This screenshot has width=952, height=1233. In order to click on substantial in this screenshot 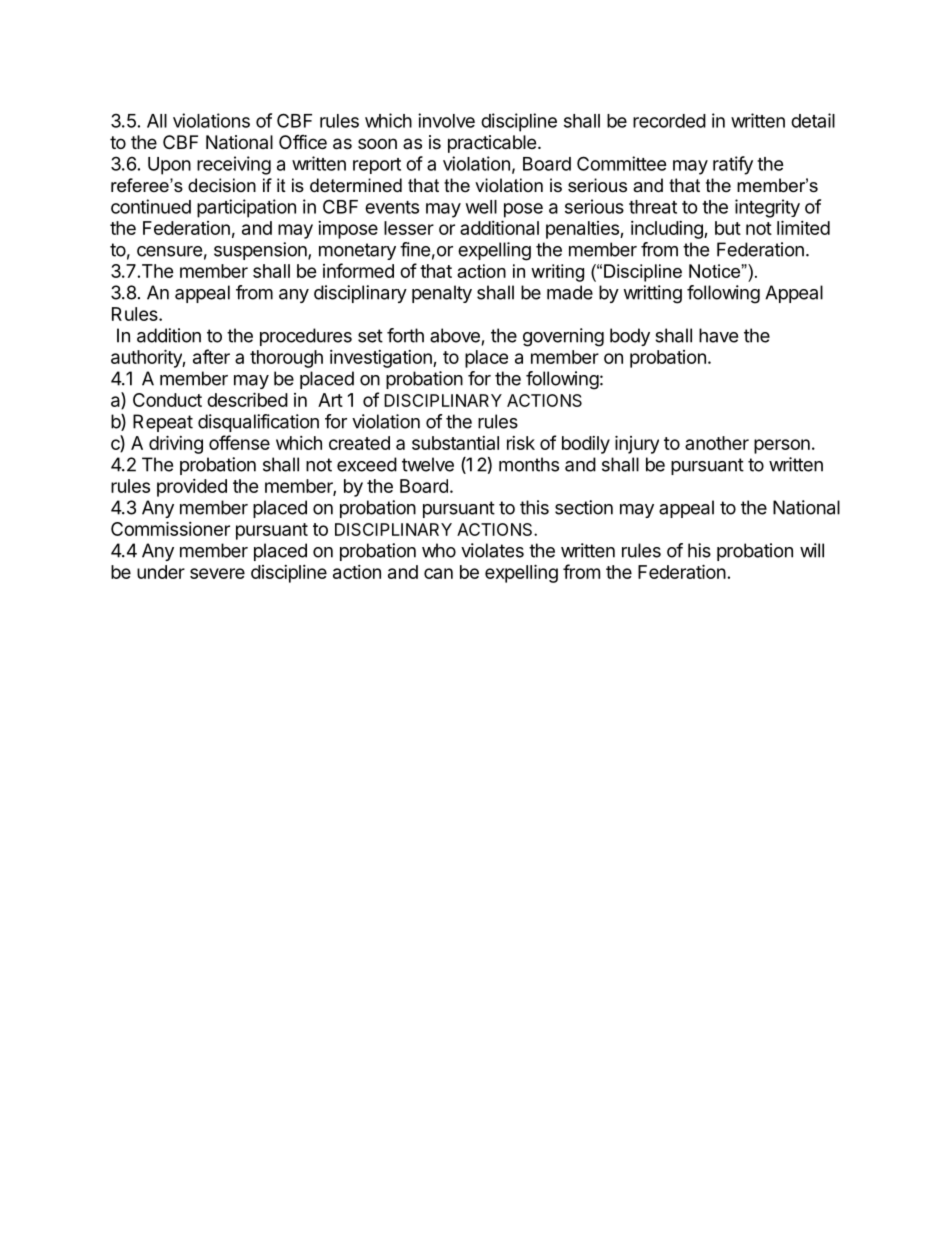, I will do `click(455, 443)`.
